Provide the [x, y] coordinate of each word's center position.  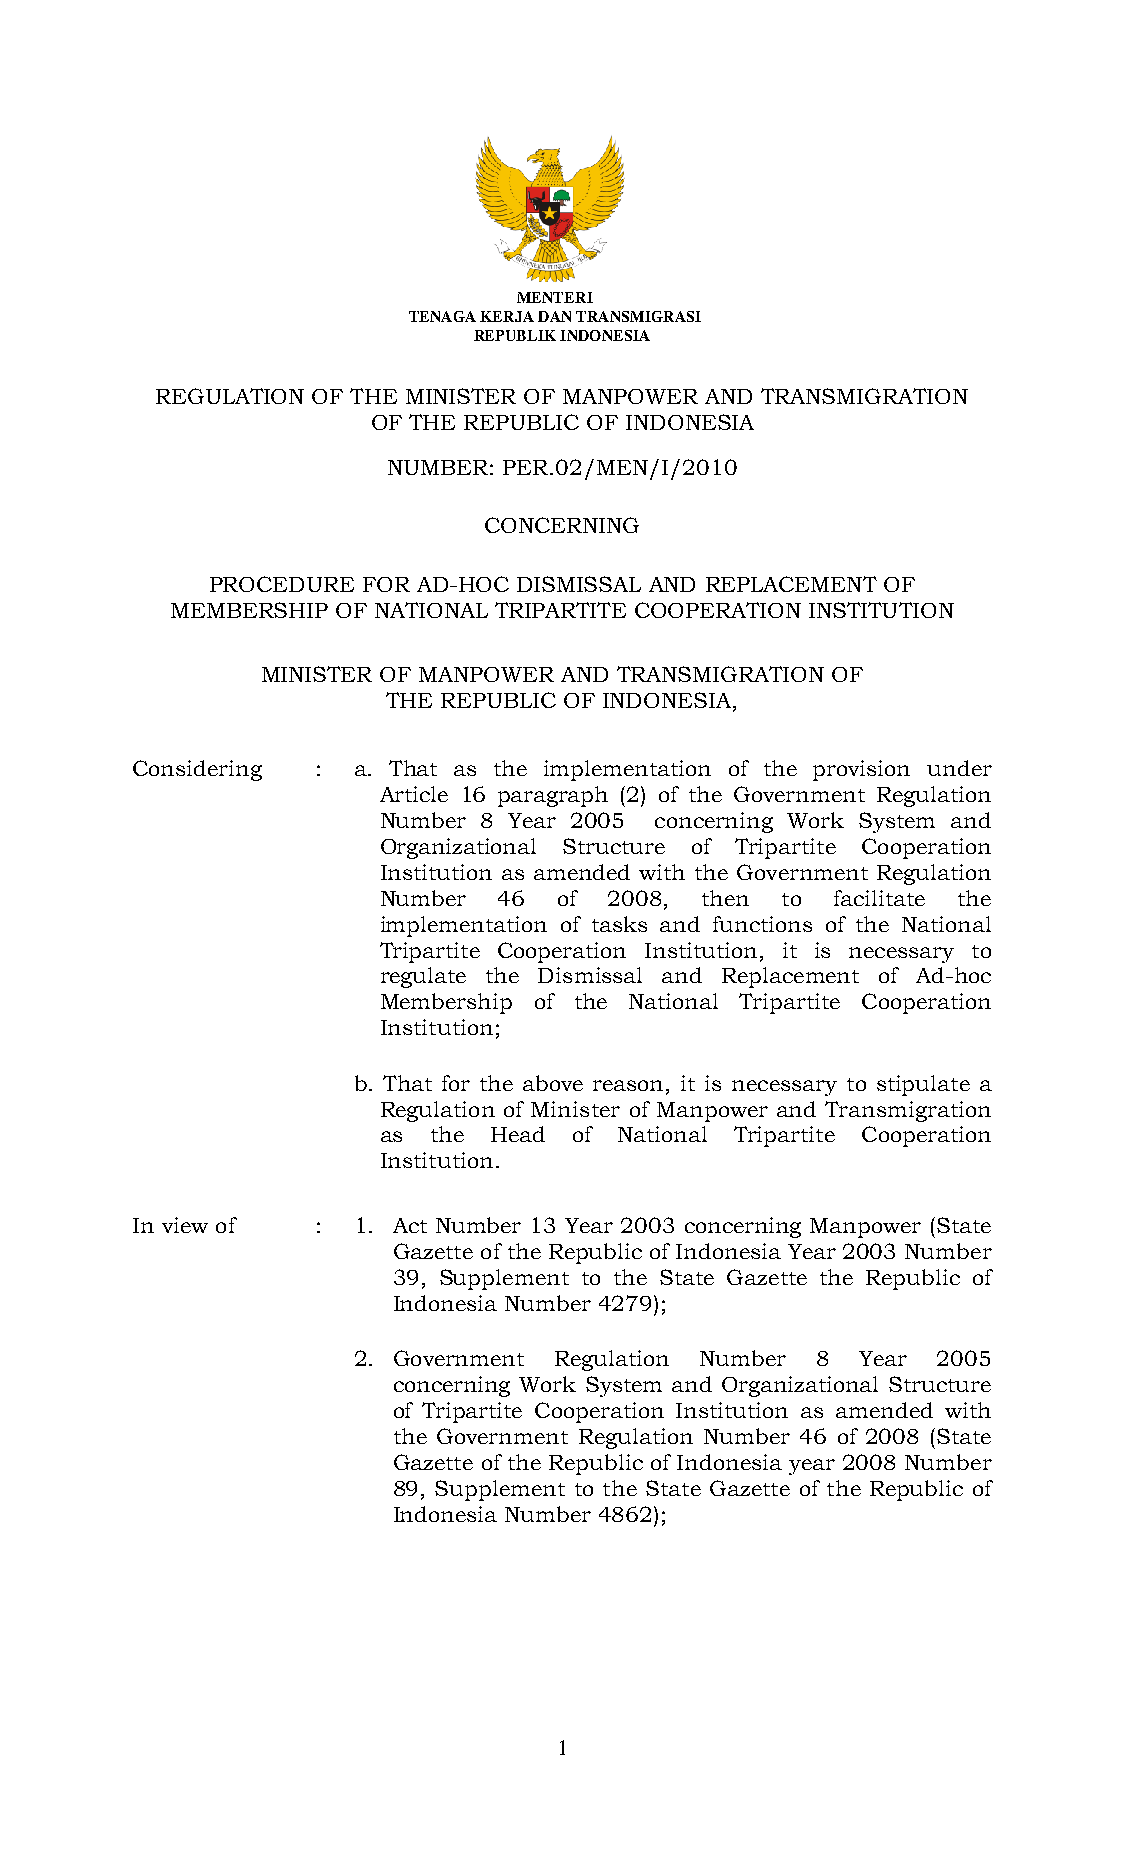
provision [861, 770]
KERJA [507, 316]
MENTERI [555, 297]
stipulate [923, 1085]
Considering [197, 770]
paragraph [553, 796]
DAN [554, 316]
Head [518, 1134]
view [185, 1225]
